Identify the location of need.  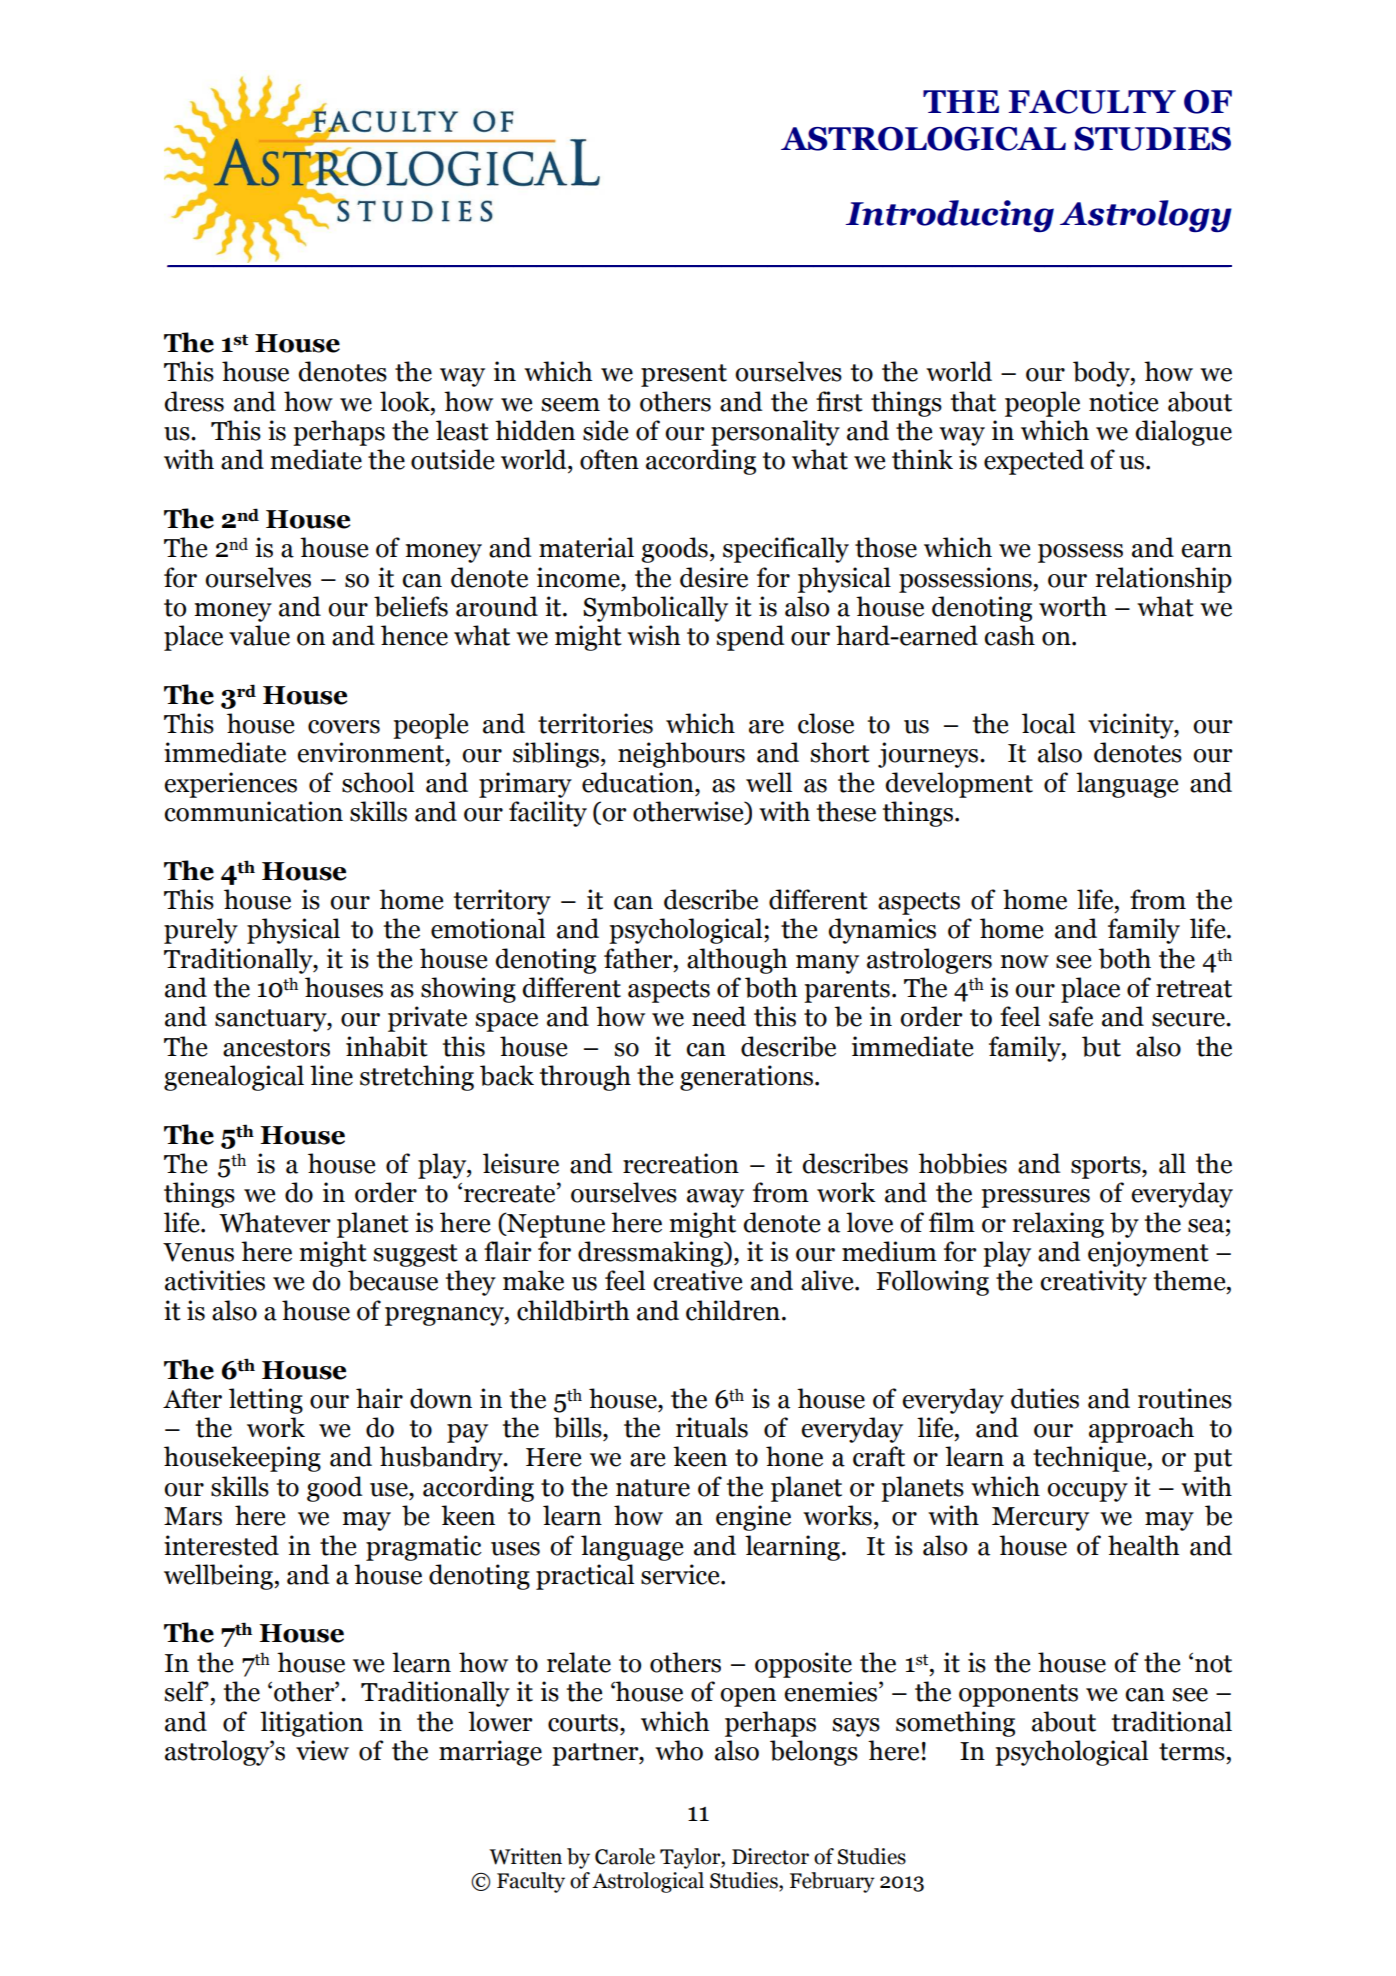
(719, 1016).
